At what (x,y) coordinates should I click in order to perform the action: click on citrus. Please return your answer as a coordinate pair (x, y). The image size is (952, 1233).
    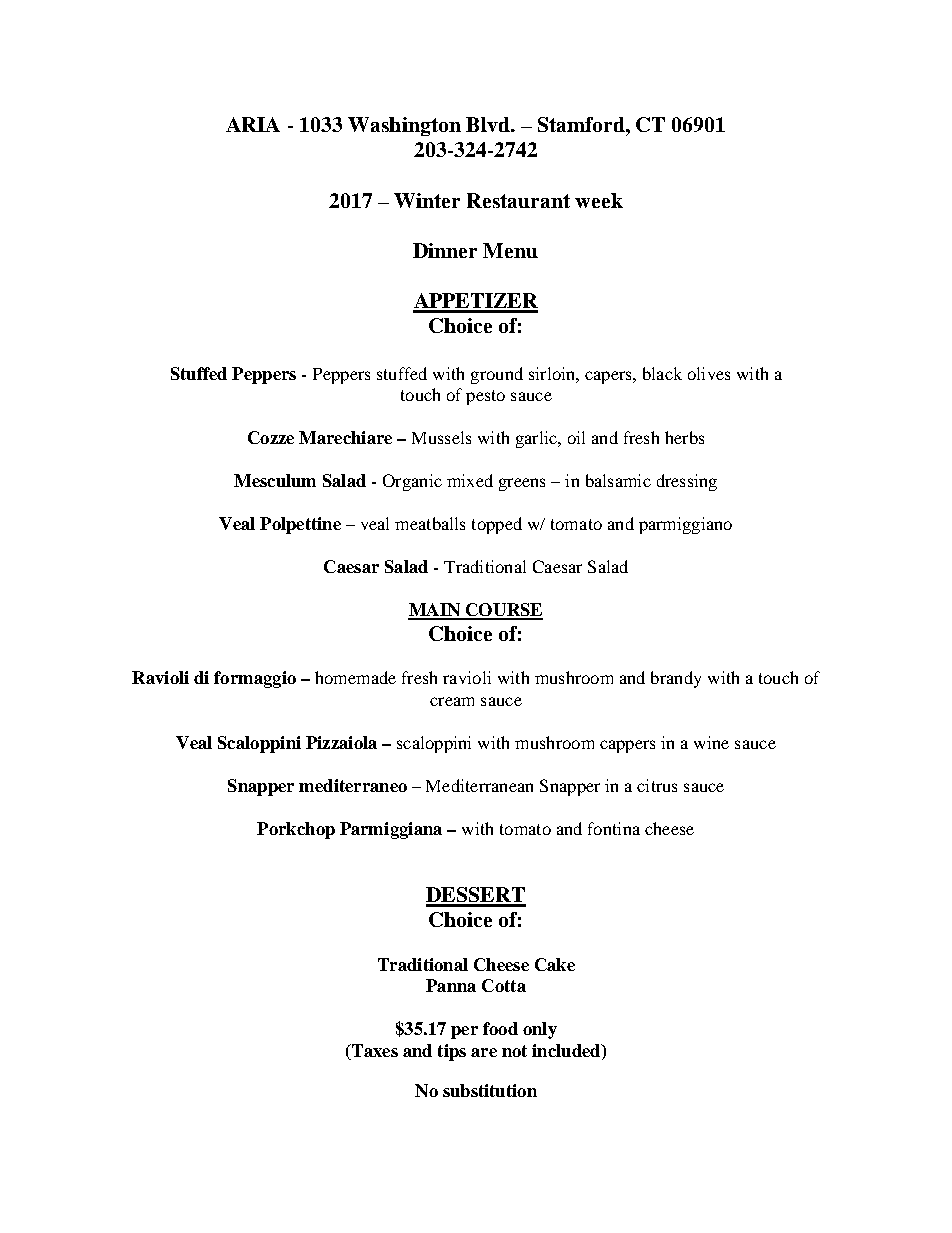
    Looking at the image, I should click on (657, 785).
